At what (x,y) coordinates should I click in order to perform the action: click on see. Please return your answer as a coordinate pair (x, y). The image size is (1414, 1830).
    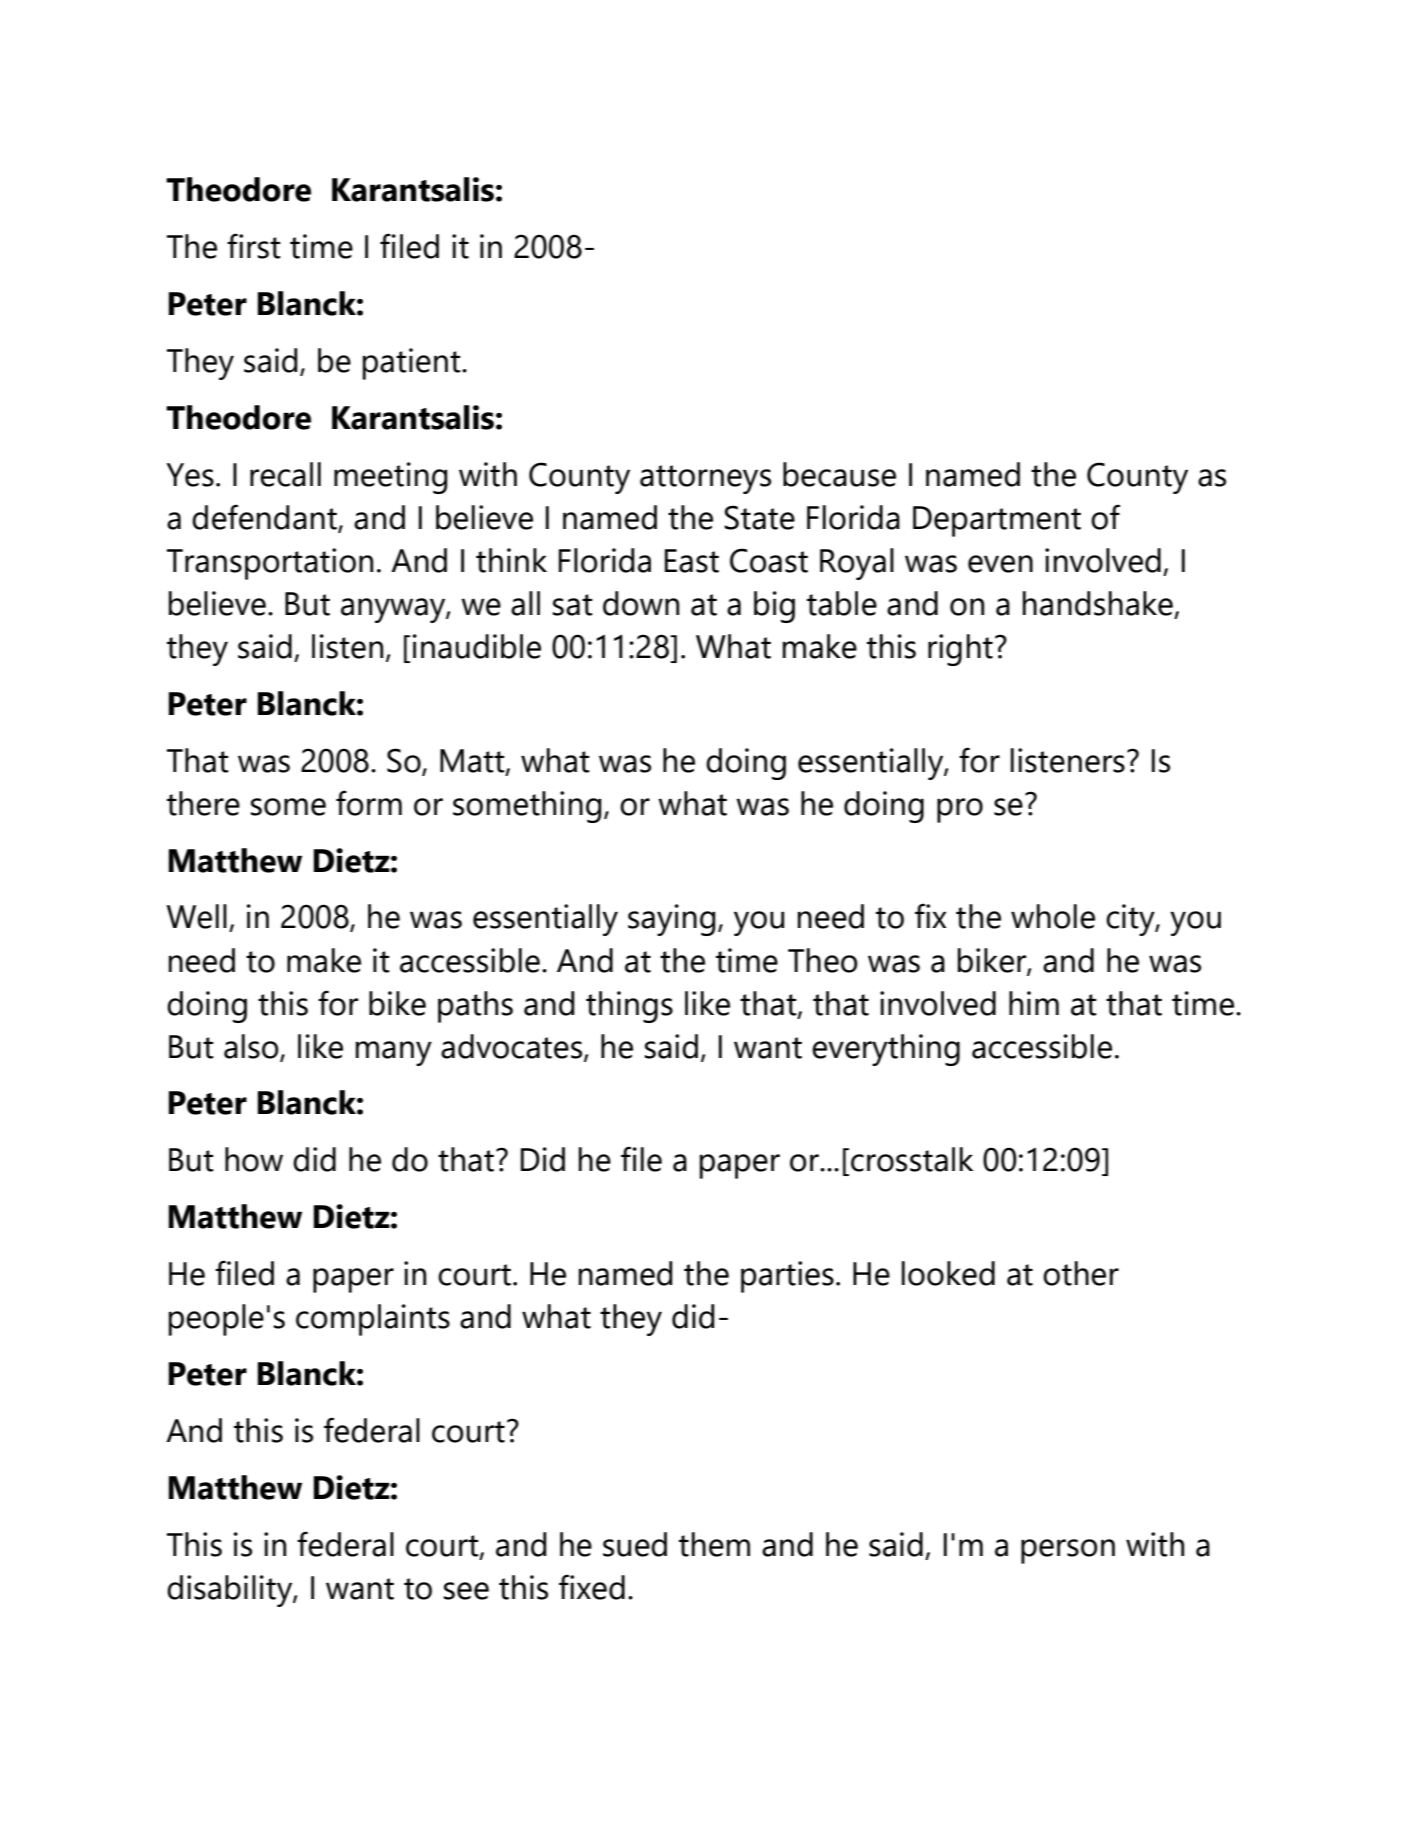
    Looking at the image, I should click on (466, 1591).
